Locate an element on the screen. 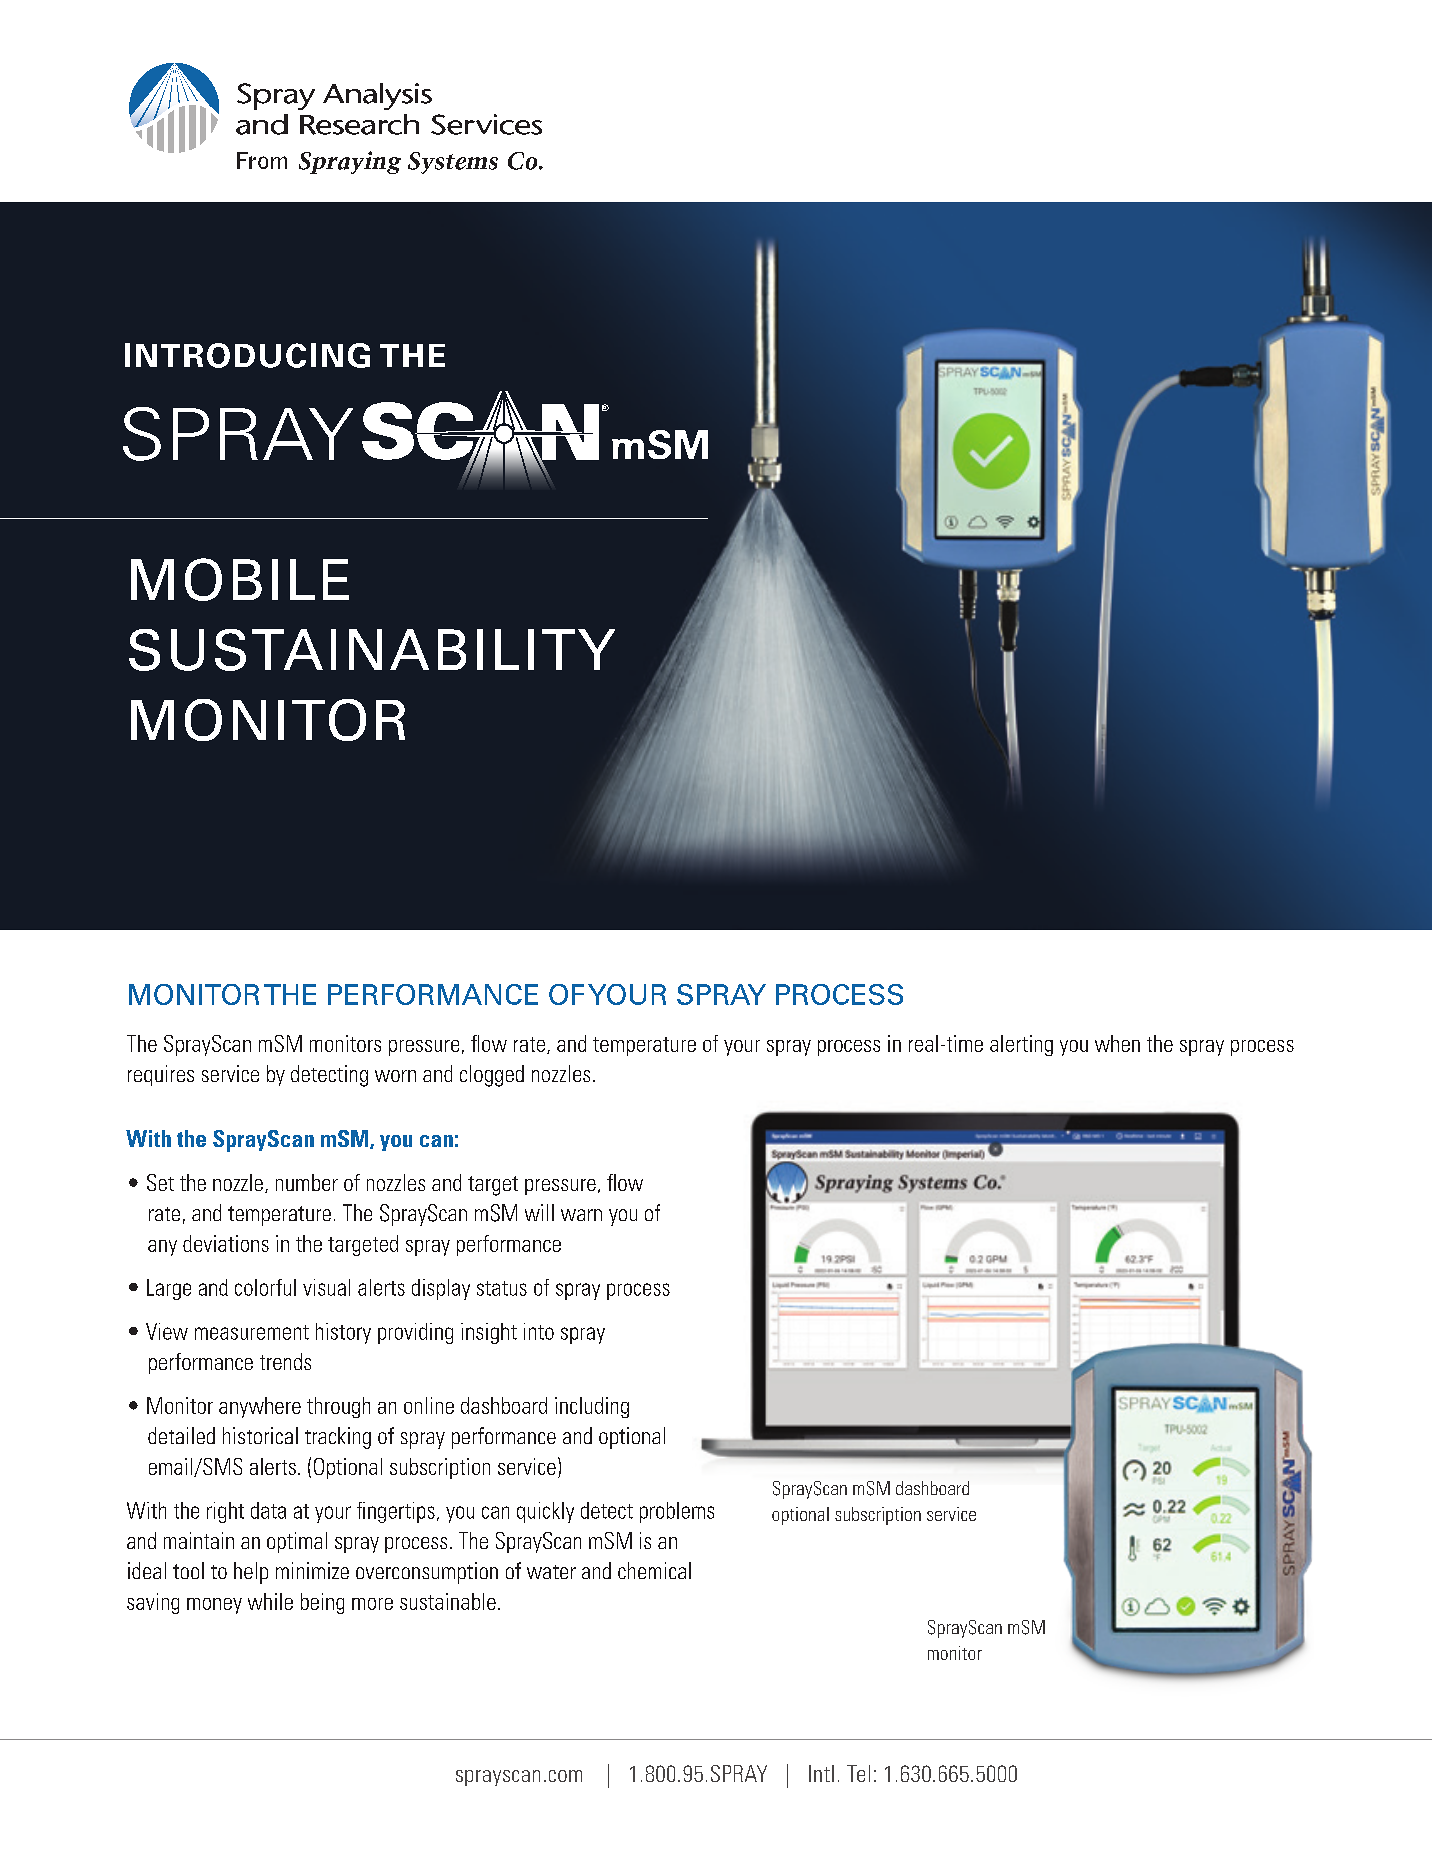 This screenshot has height=1853, width=1432. Systems is located at coordinates (453, 163).
